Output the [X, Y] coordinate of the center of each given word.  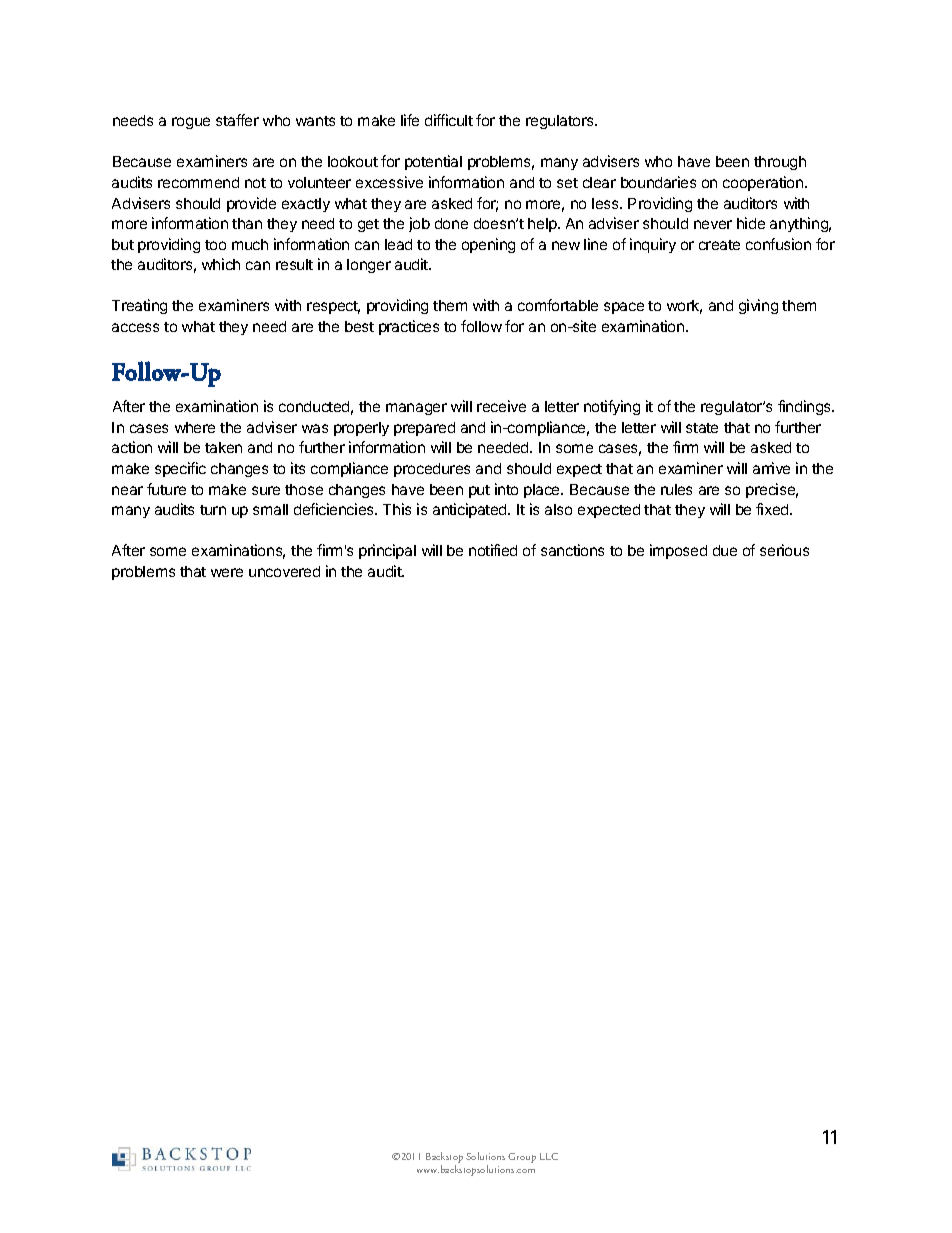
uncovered [284, 571]
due [725, 550]
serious [784, 550]
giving [758, 306]
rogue [191, 123]
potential [433, 162]
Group [522, 1158]
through [780, 163]
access [135, 327]
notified [493, 550]
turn [213, 510]
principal [387, 551]
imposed [678, 551]
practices [409, 327]
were [227, 572]
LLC [549, 1156]
